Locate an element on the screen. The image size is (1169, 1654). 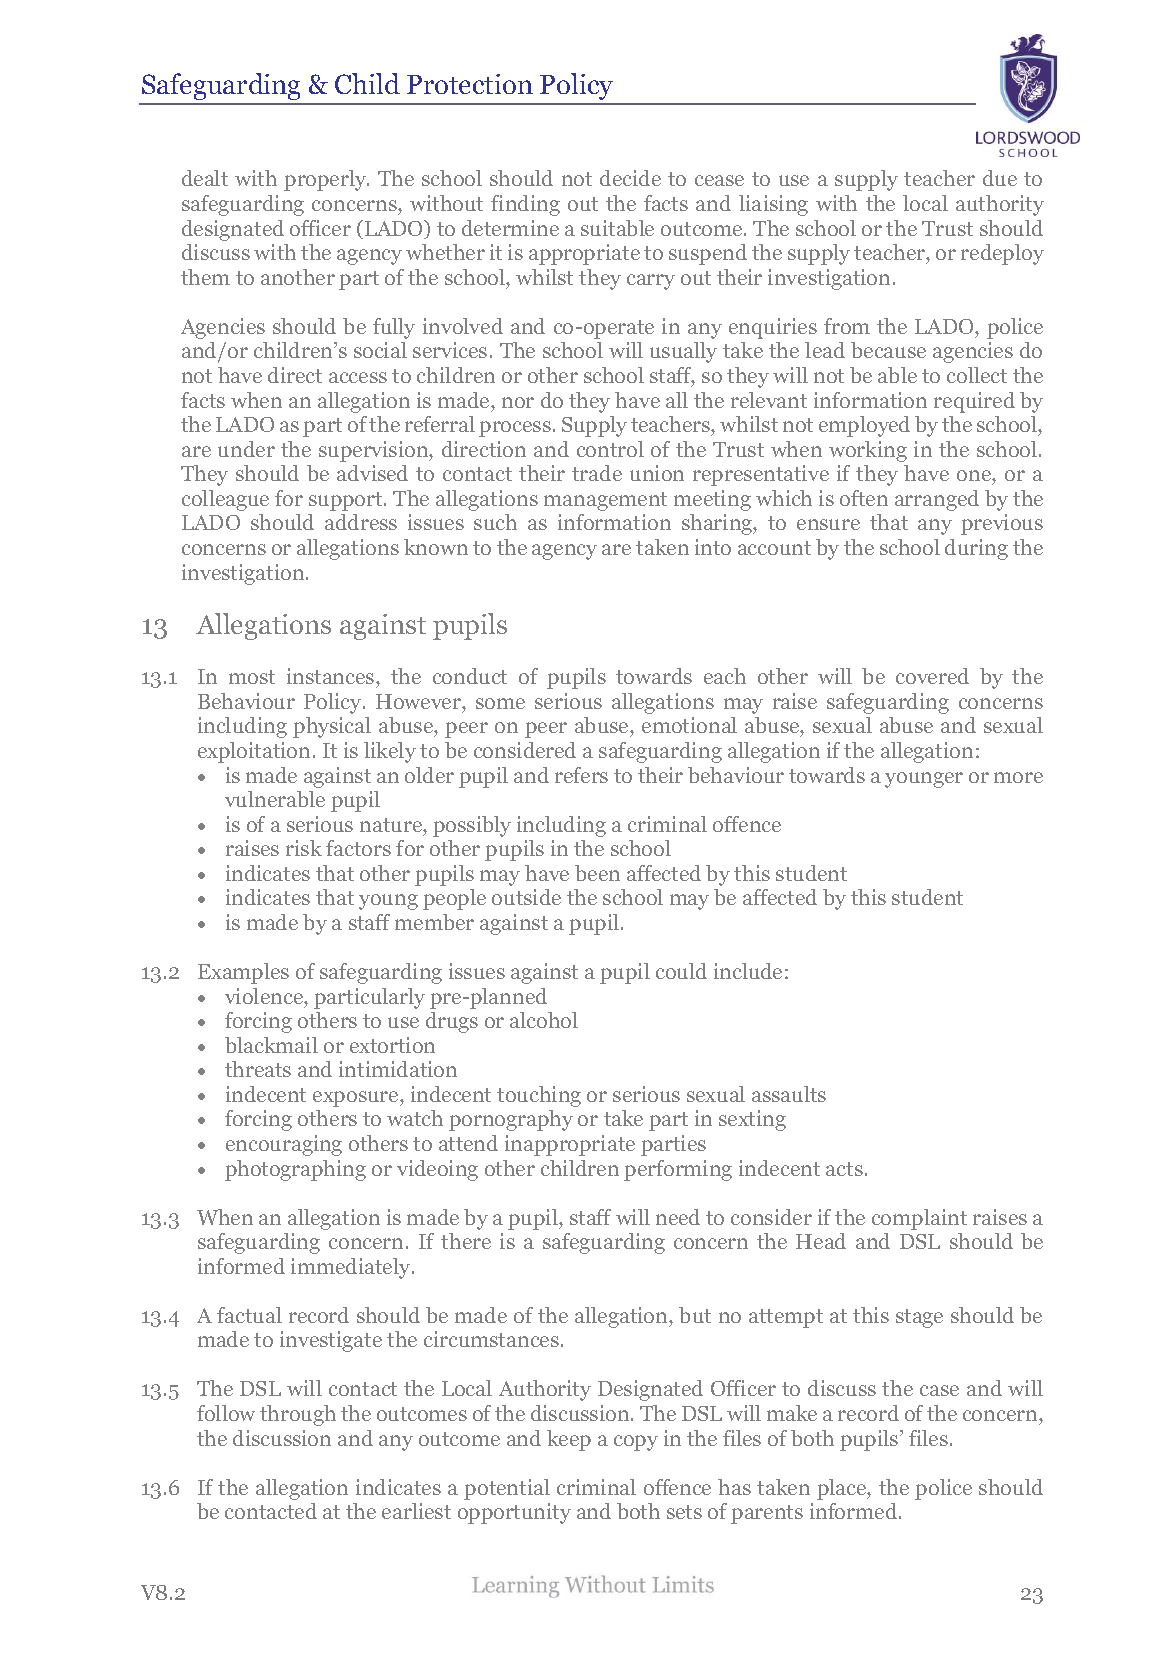
control is located at coordinates (610, 449).
